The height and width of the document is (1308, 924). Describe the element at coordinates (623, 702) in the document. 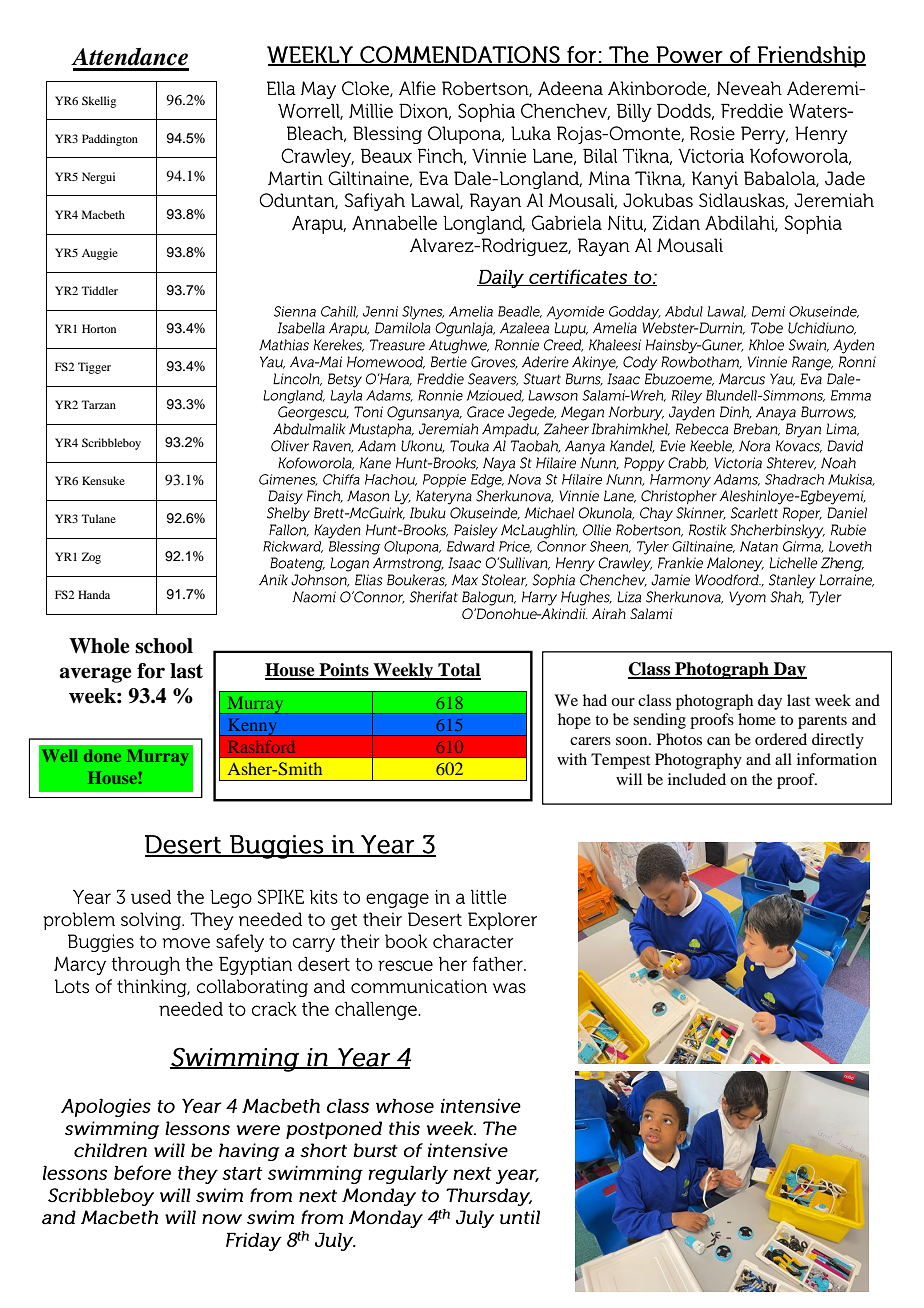

I see `our` at that location.
